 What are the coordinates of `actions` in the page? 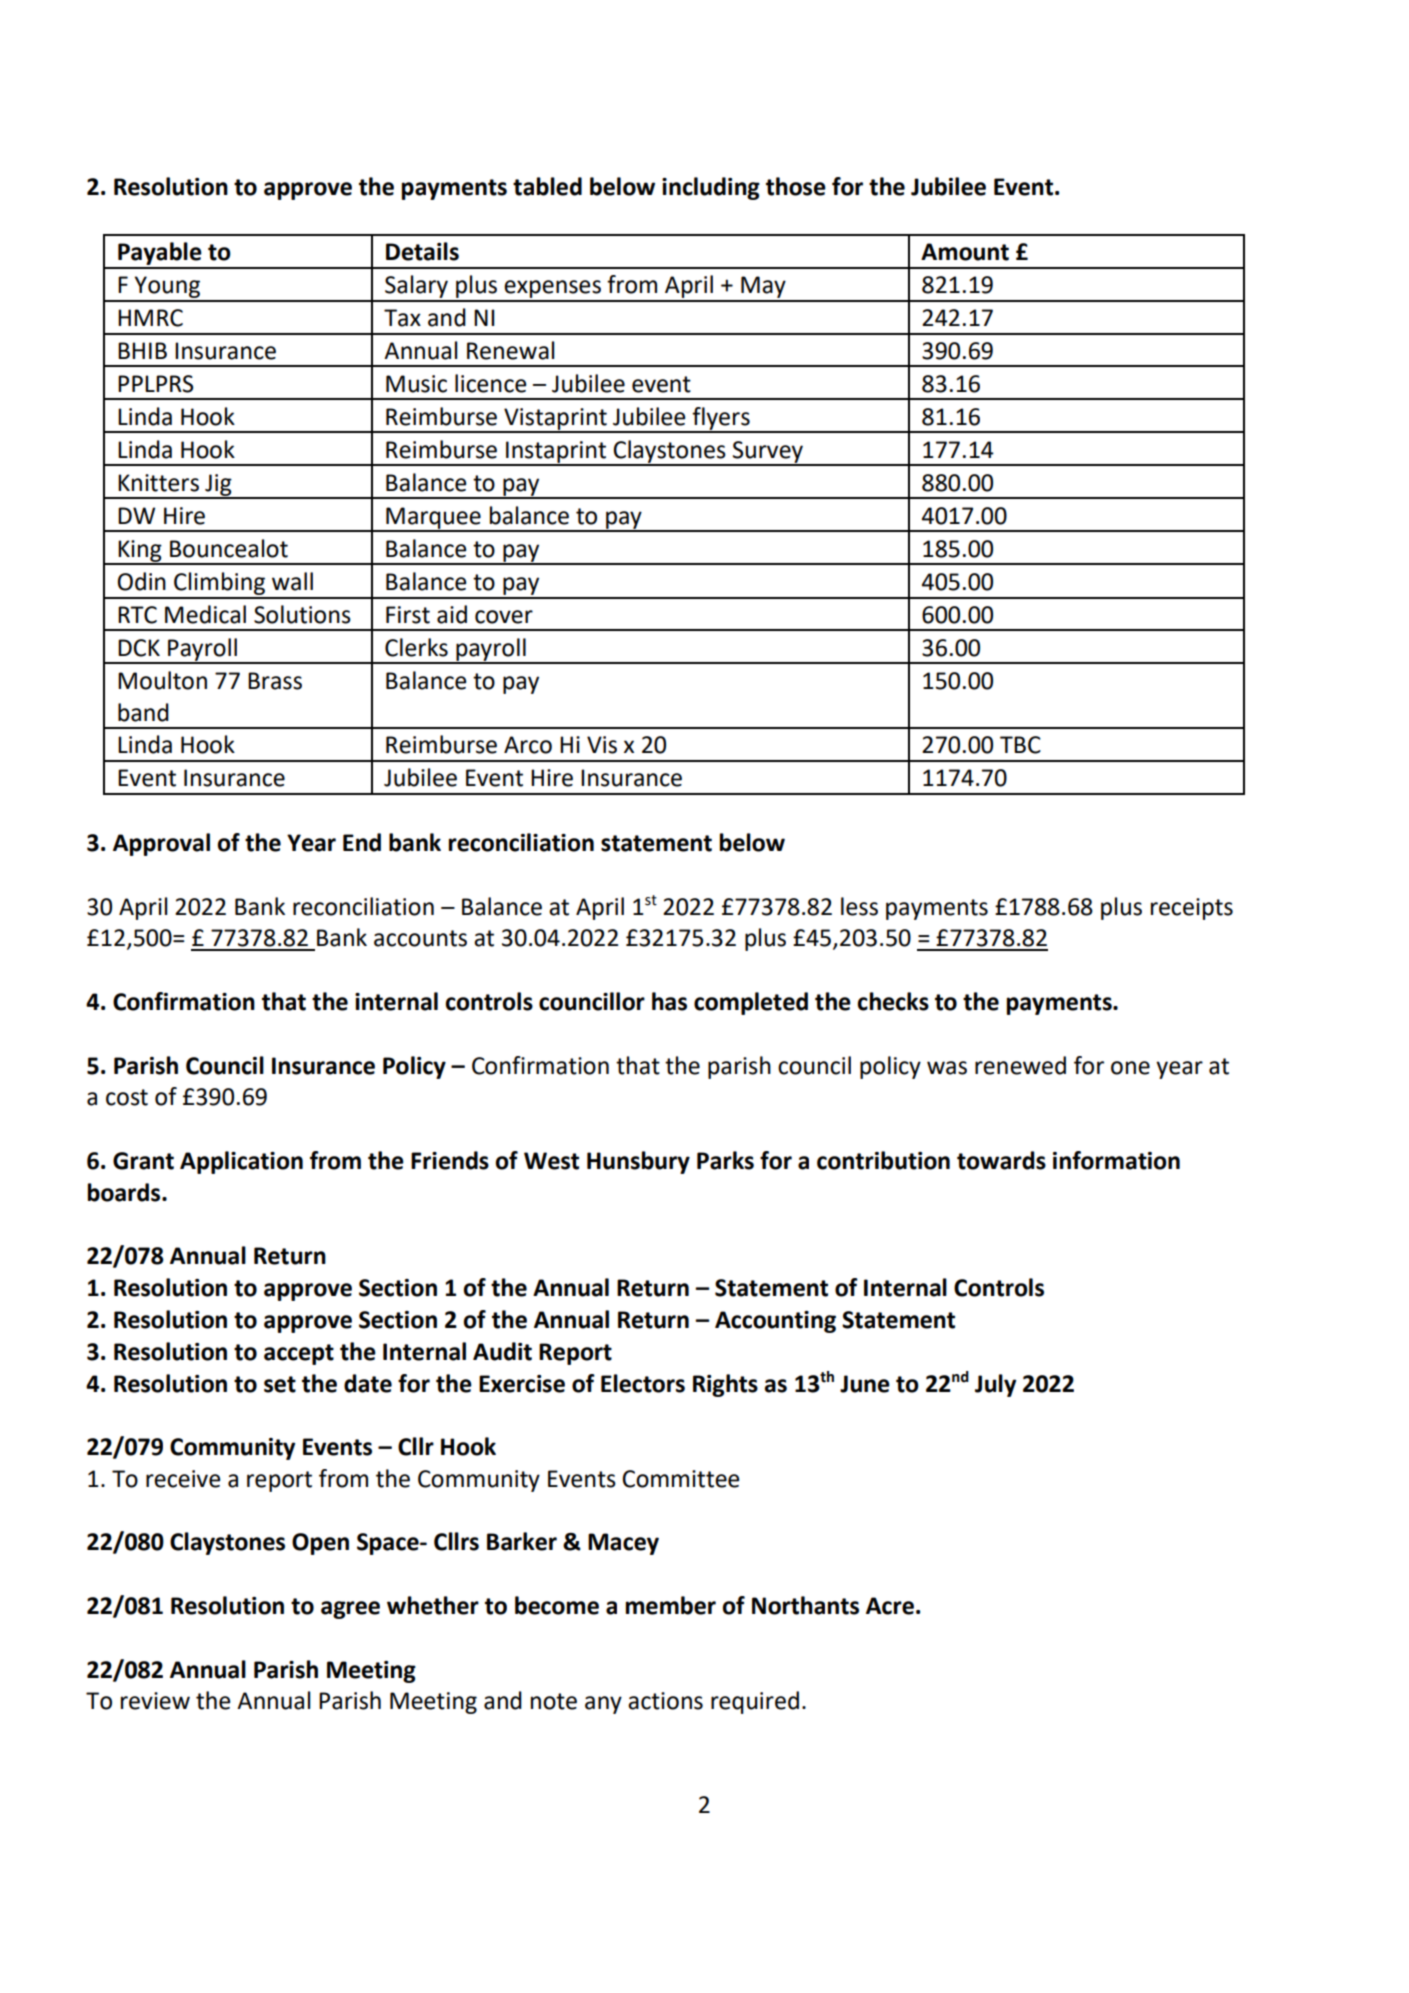 It's located at (665, 1701).
